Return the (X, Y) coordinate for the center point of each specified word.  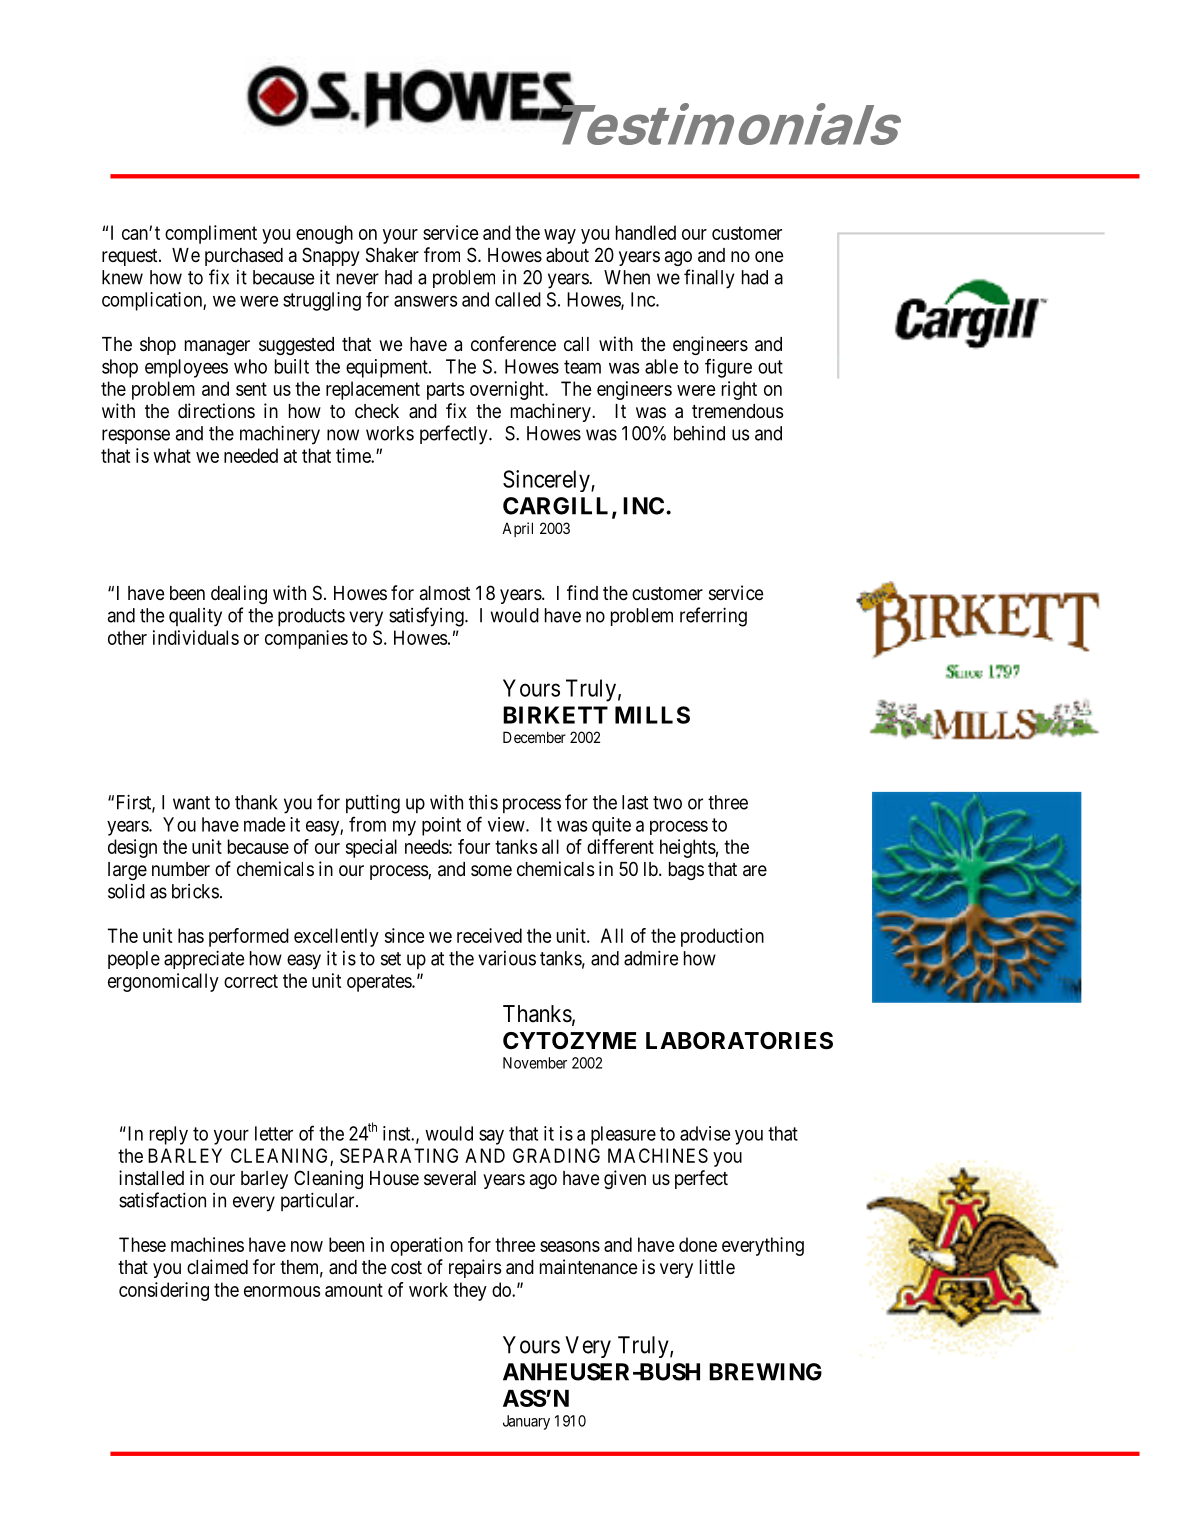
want (191, 803)
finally (709, 279)
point (441, 826)
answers (426, 301)
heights (688, 848)
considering (164, 1291)
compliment (211, 234)
